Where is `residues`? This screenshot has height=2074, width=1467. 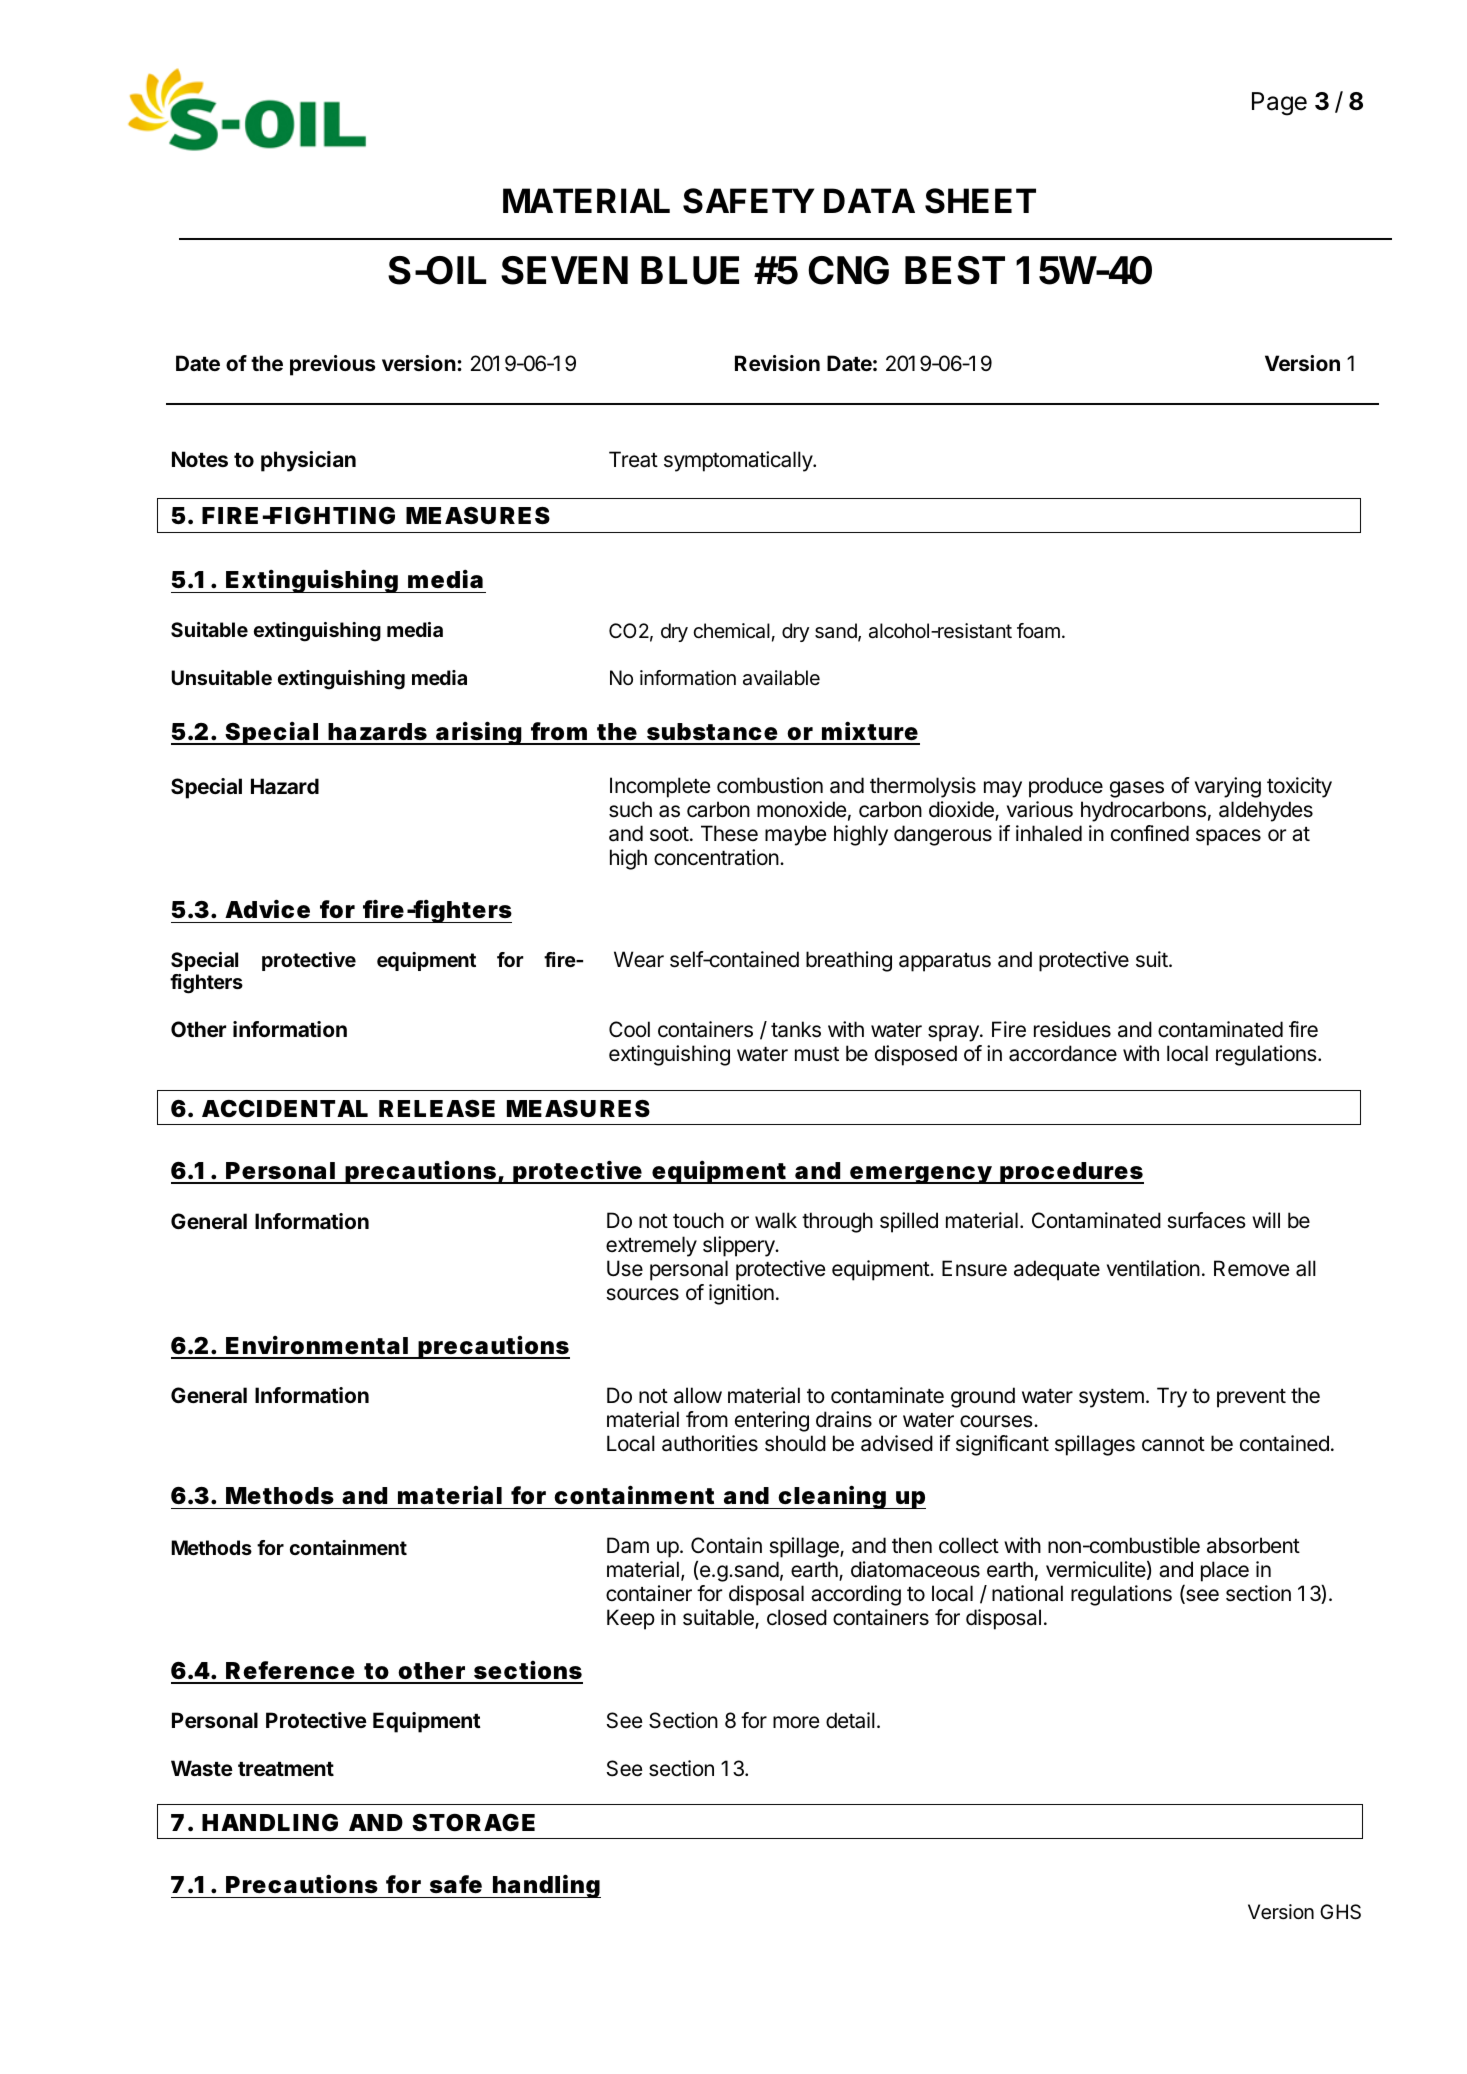
residues is located at coordinates (1072, 1029).
